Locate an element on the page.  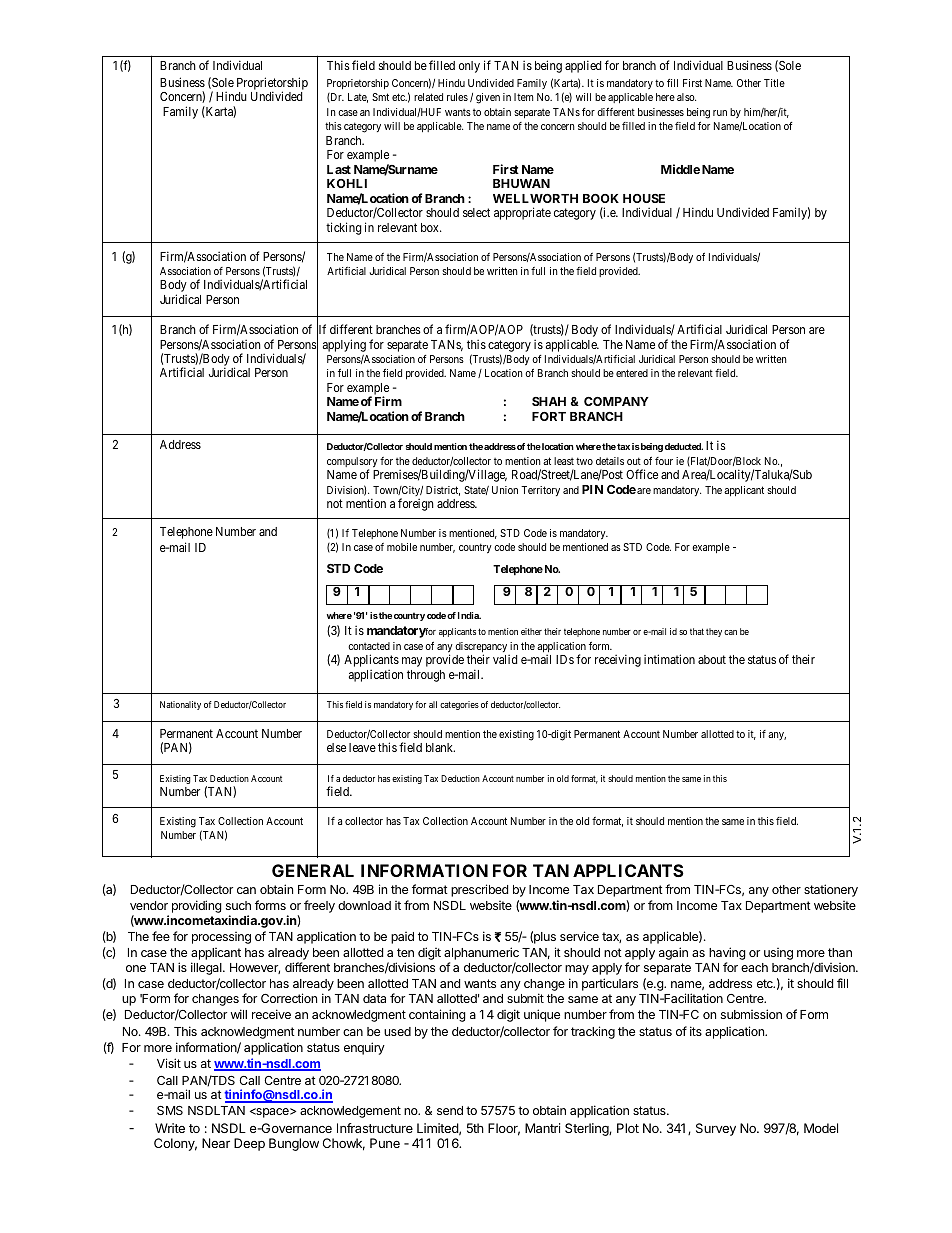
Title is located at coordinates (774, 83).
